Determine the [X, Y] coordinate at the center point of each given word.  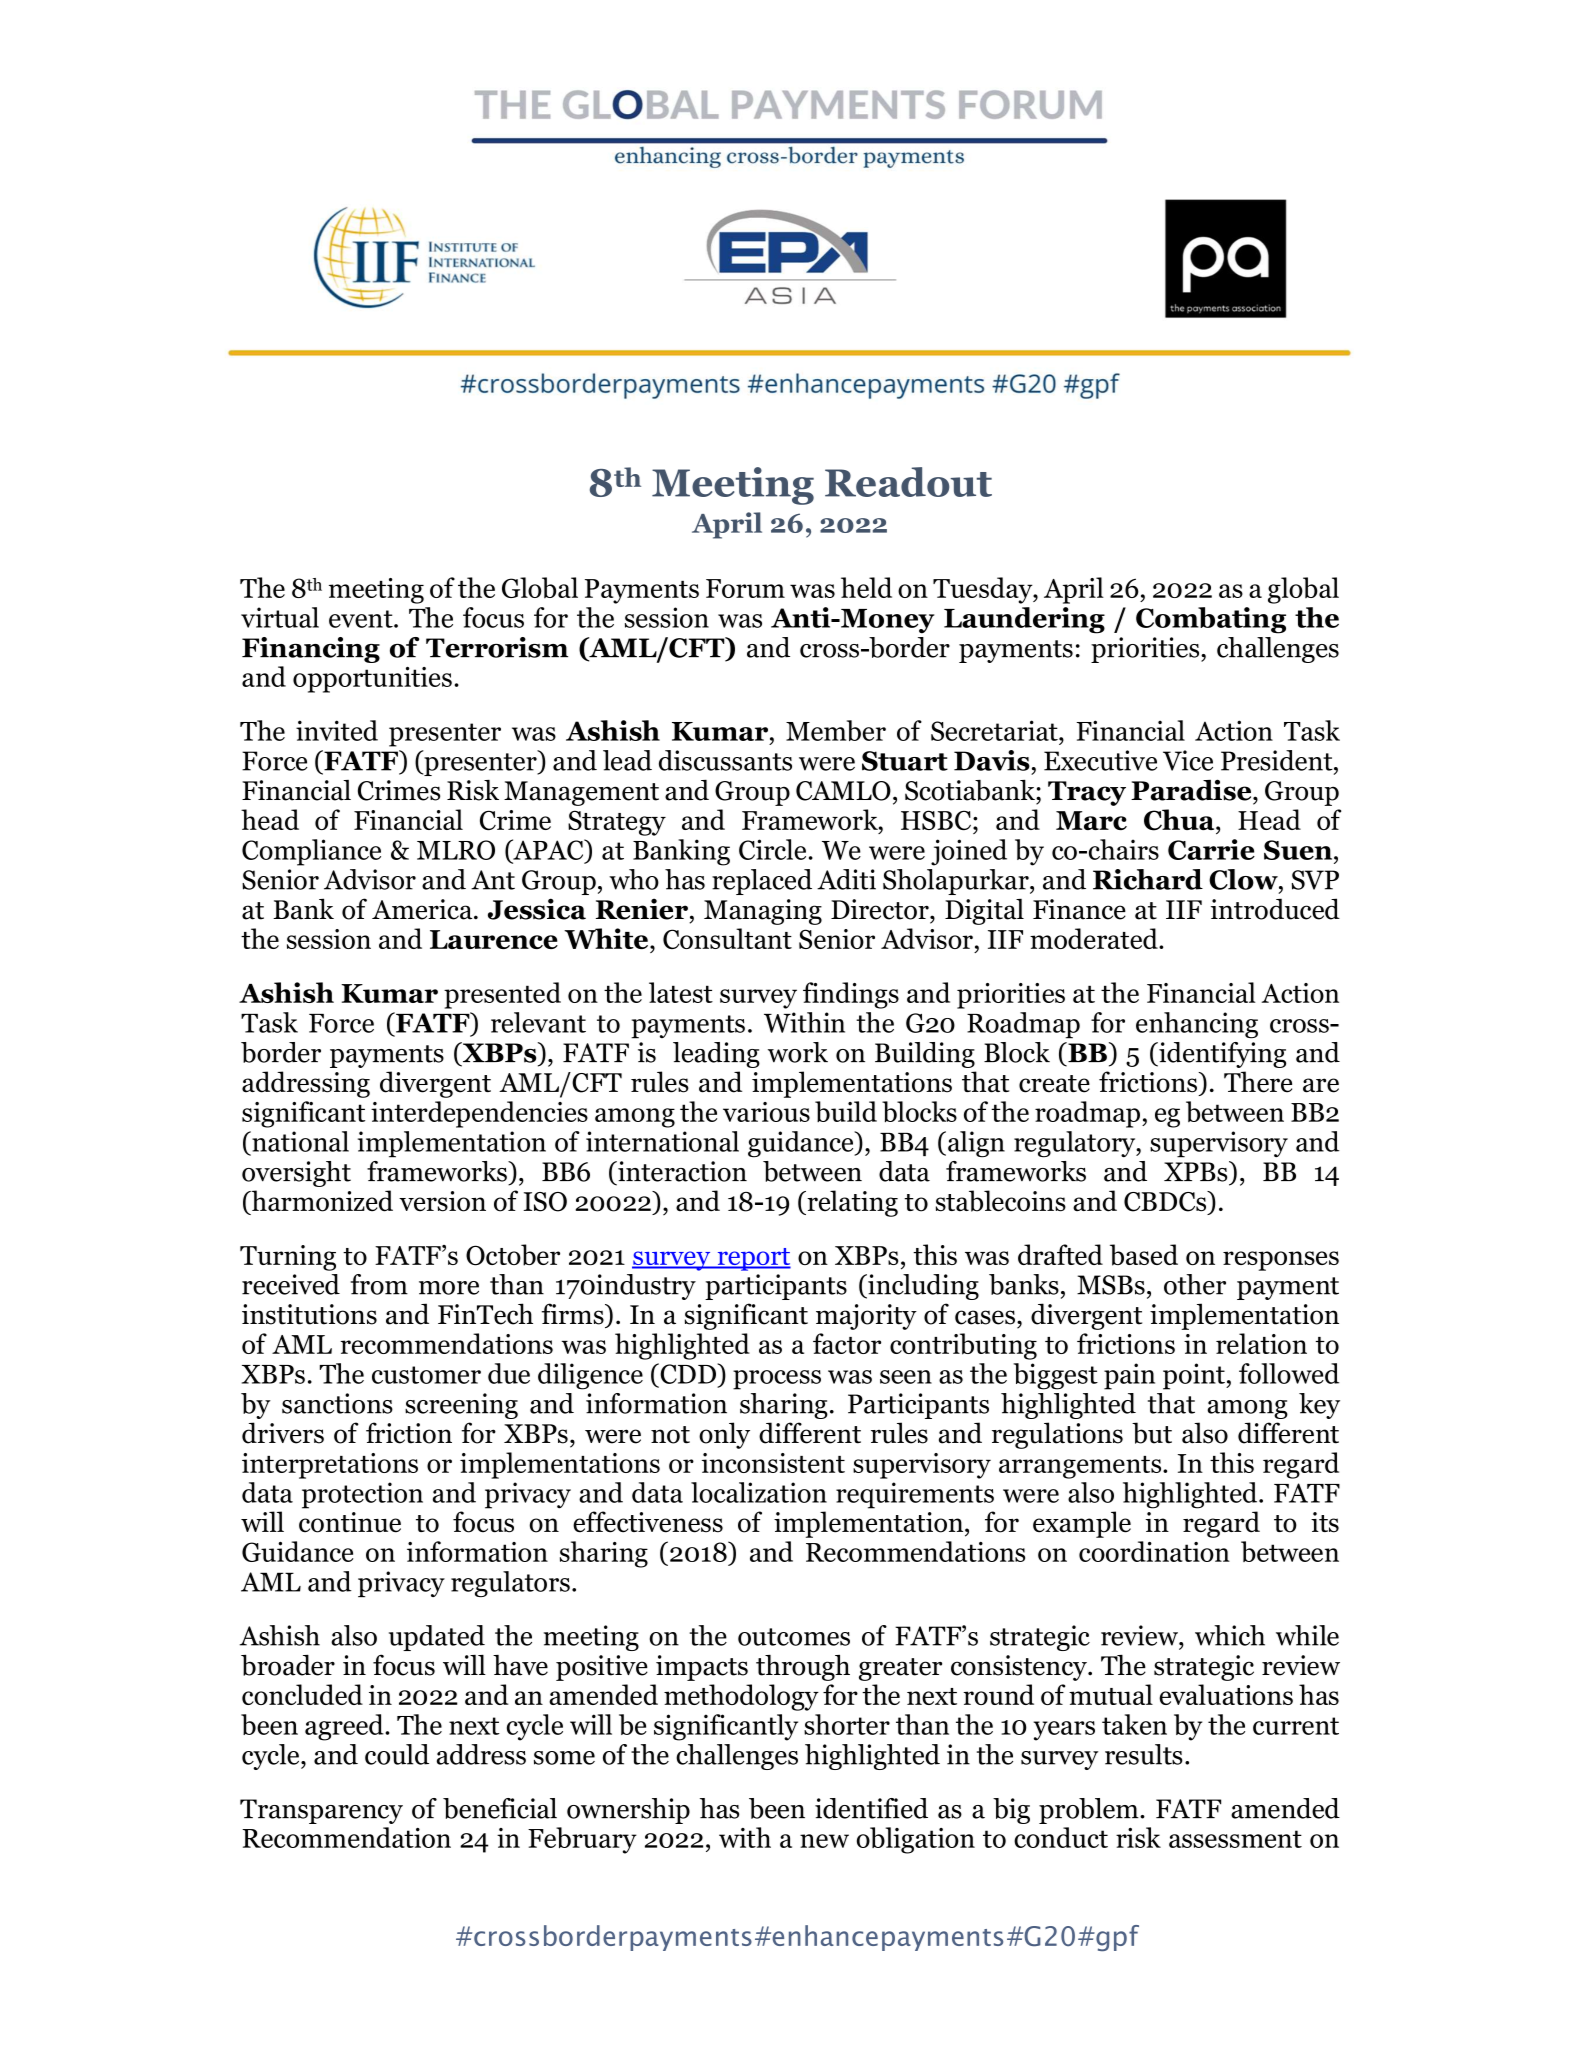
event [362, 619]
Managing [763, 912]
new [824, 1841]
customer [426, 1375]
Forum [745, 588]
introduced [1275, 909]
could [397, 1754]
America [423, 909]
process [777, 1380]
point [1195, 1376]
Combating [1211, 620]
